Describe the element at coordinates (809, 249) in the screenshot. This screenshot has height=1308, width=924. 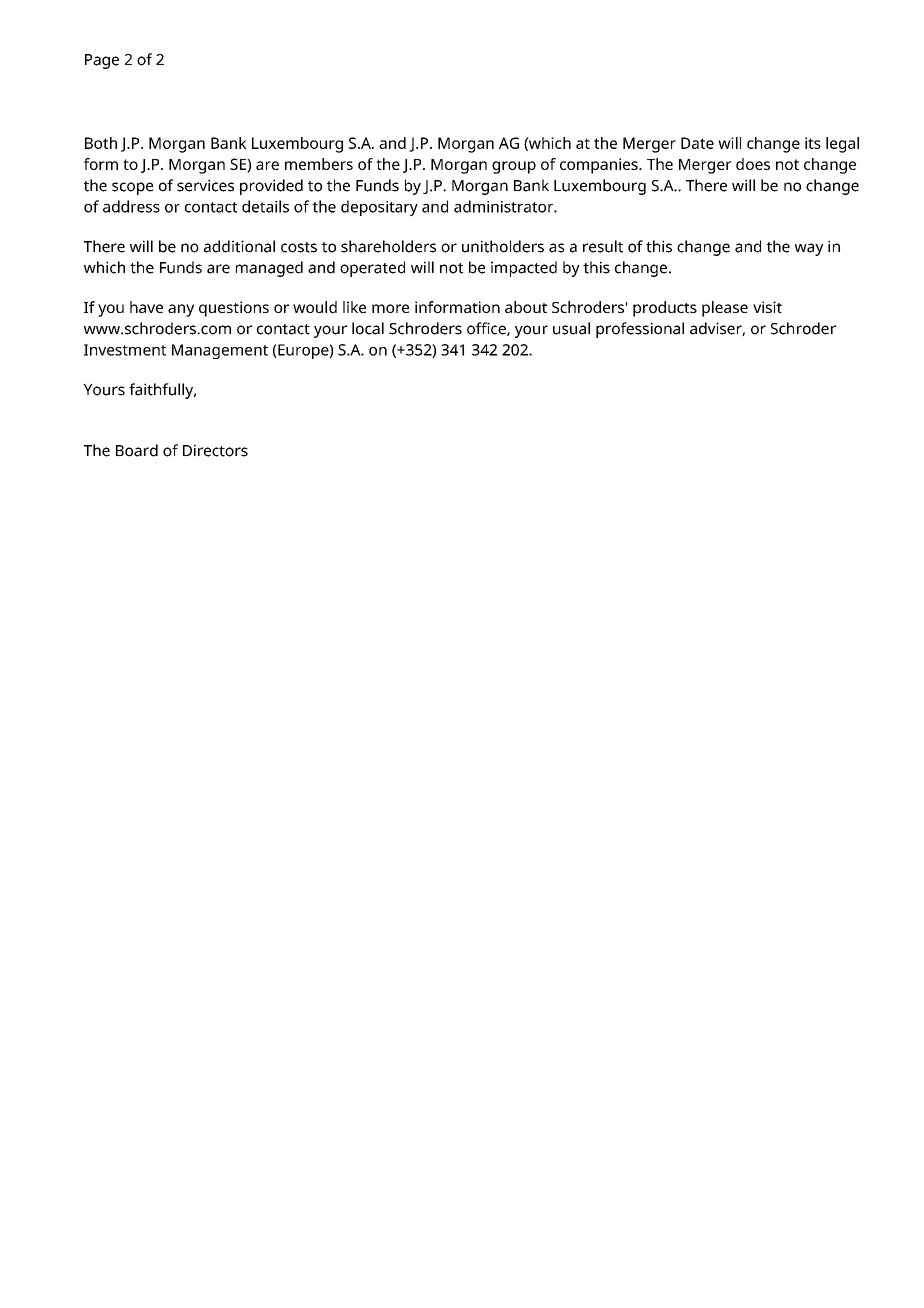
I see `way` at that location.
